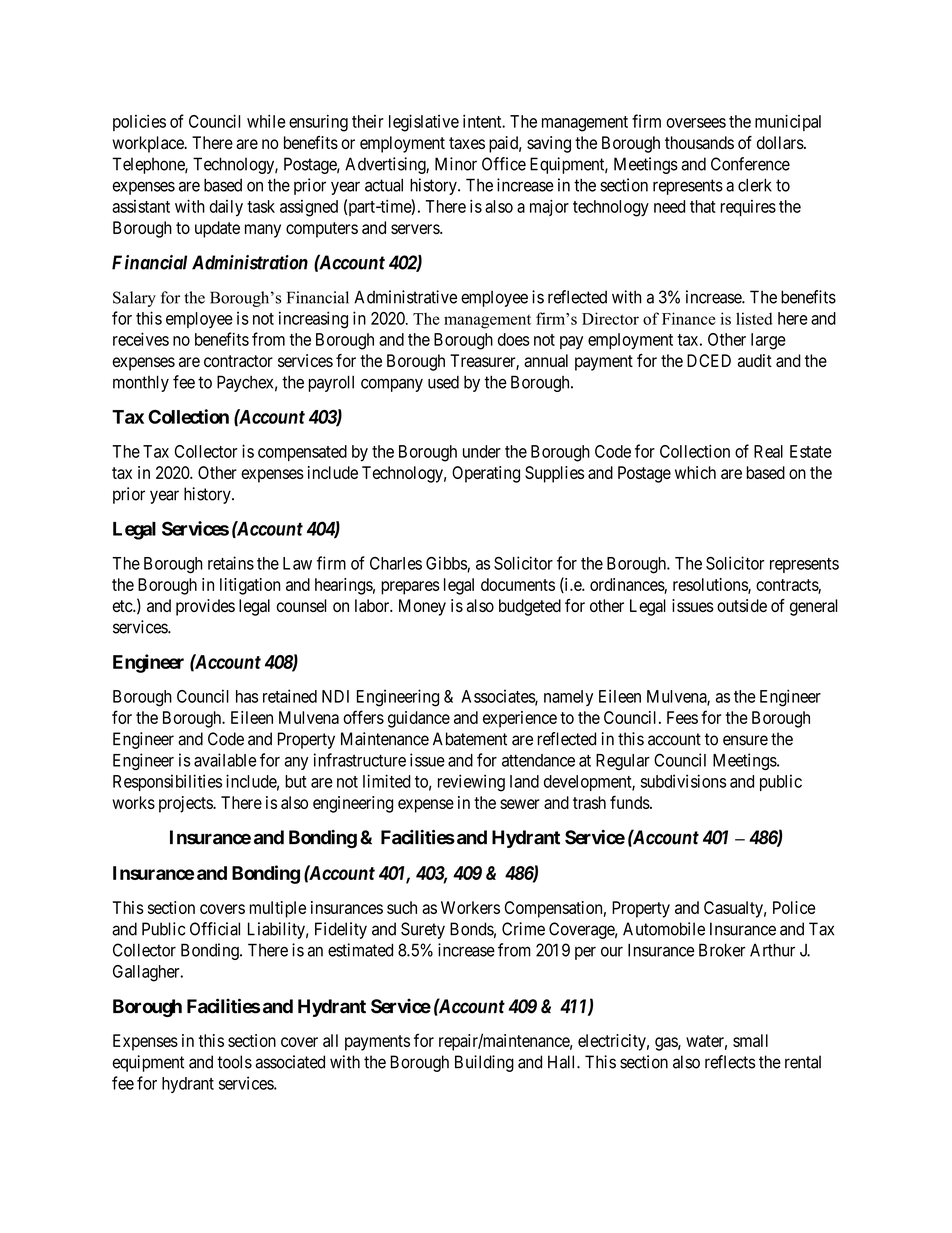 This image has height=1233, width=952. I want to click on tools, so click(234, 1062).
